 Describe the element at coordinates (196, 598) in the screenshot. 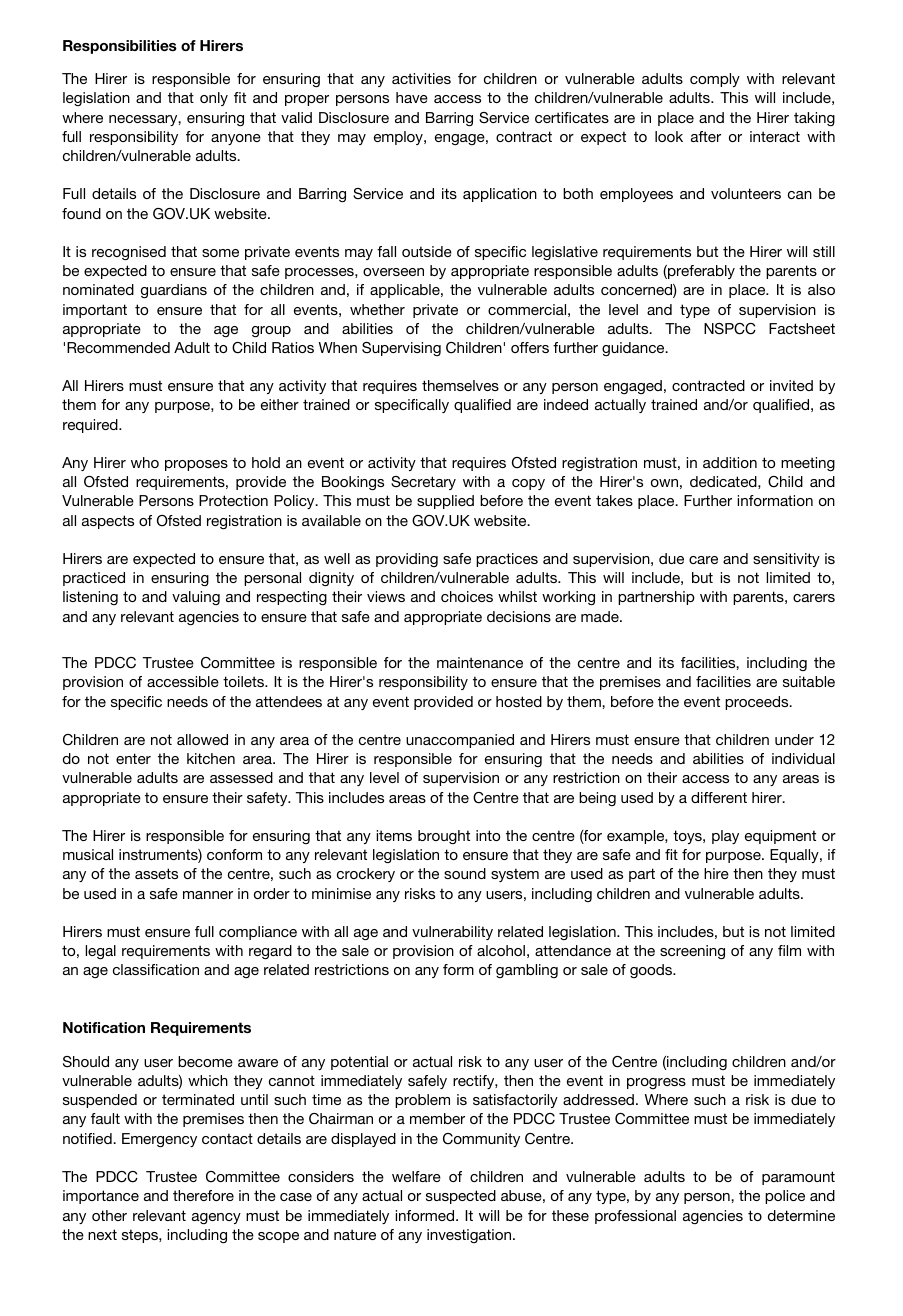

I see `valuing` at that location.
